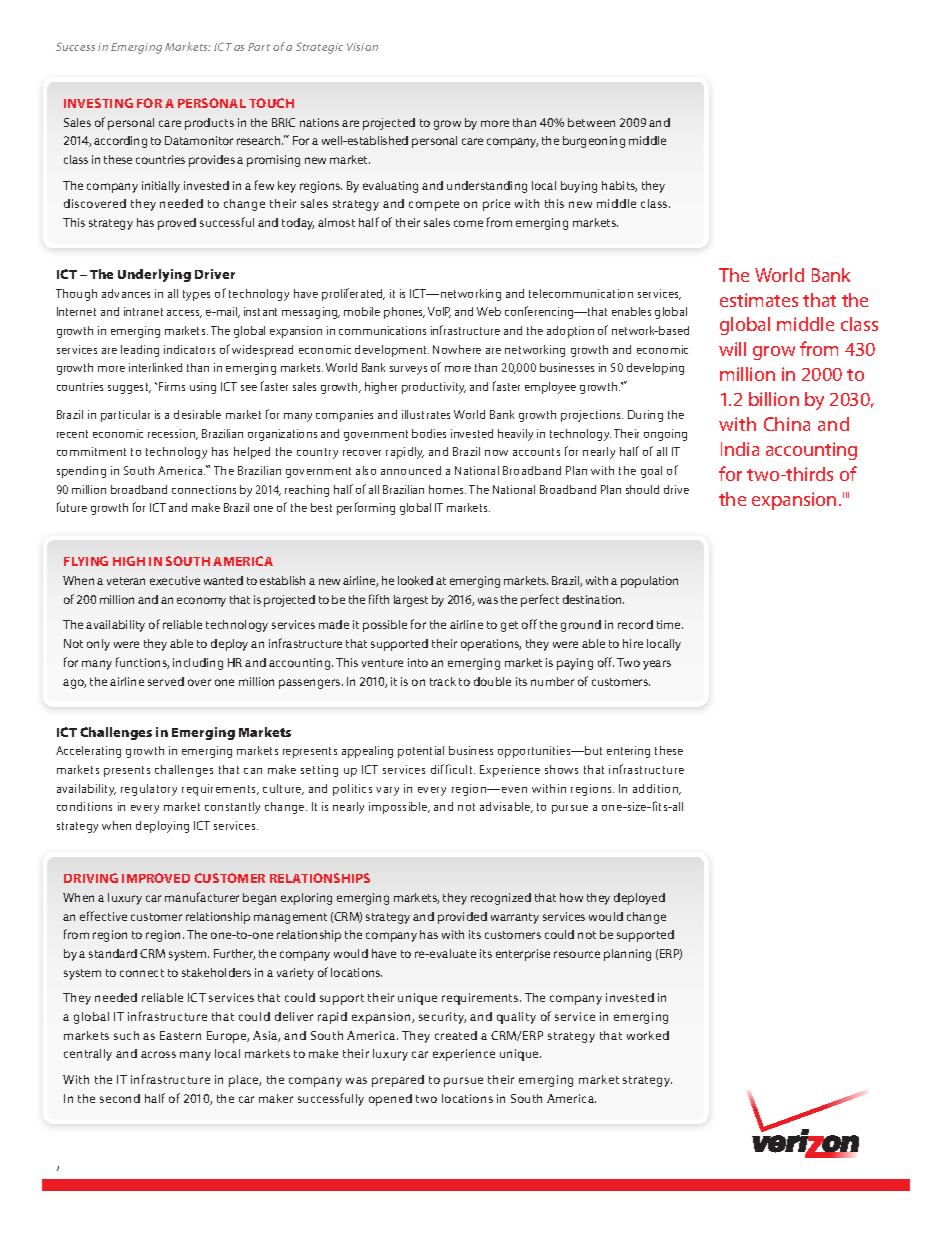  I want to click on Firms, so click(172, 386).
